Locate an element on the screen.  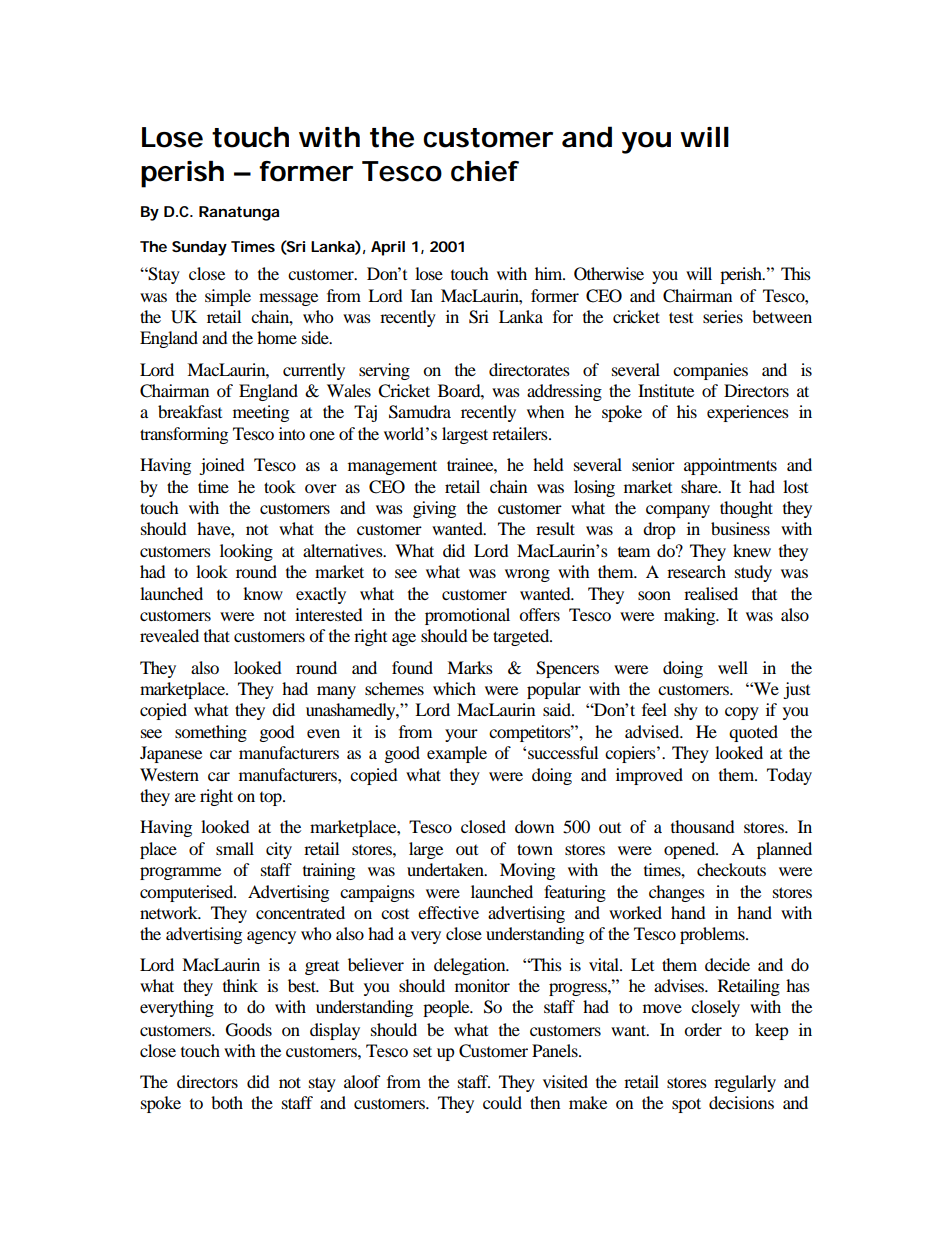
Sunday is located at coordinates (199, 248).
